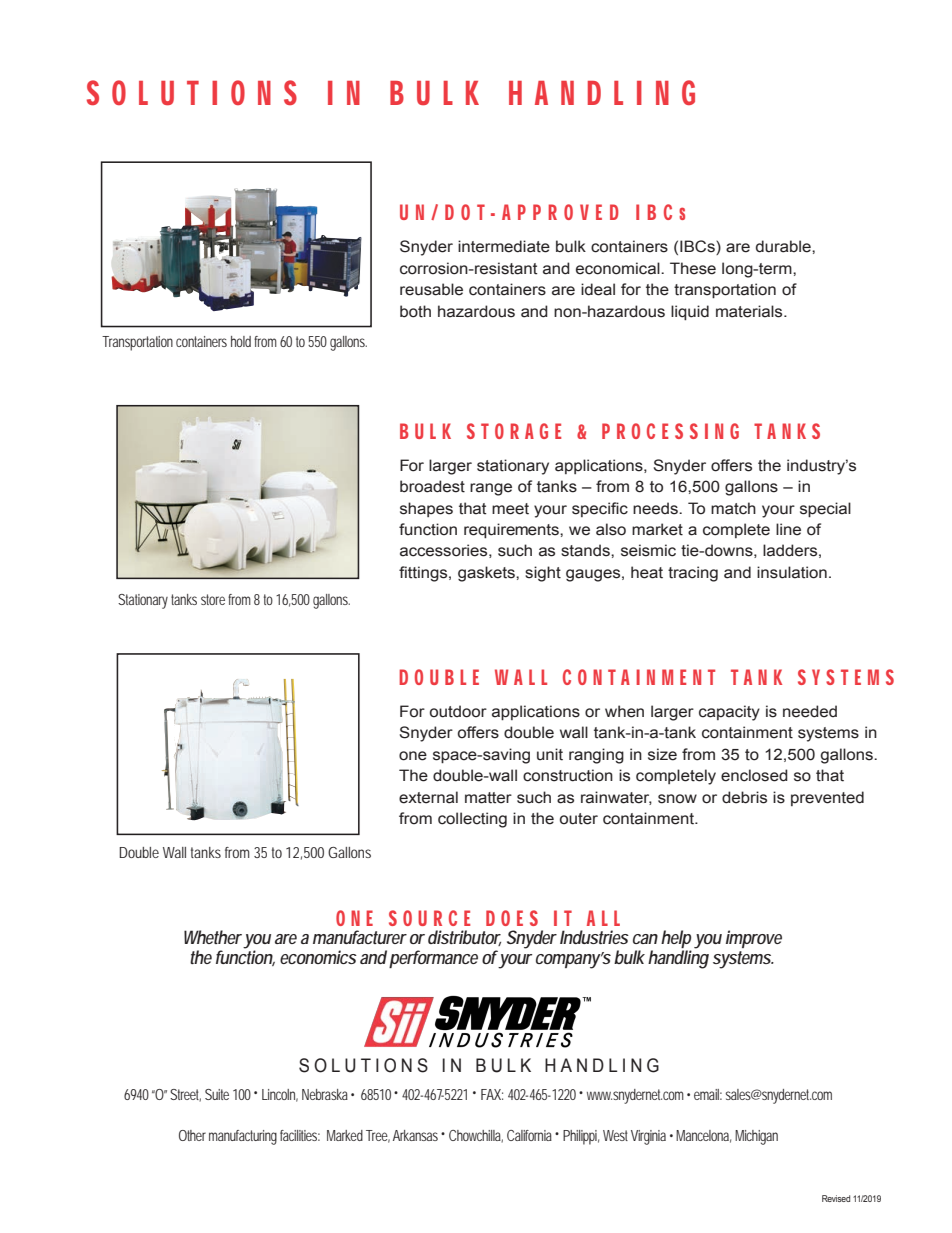  Describe the element at coordinates (241, 341) in the screenshot. I see `hold` at that location.
